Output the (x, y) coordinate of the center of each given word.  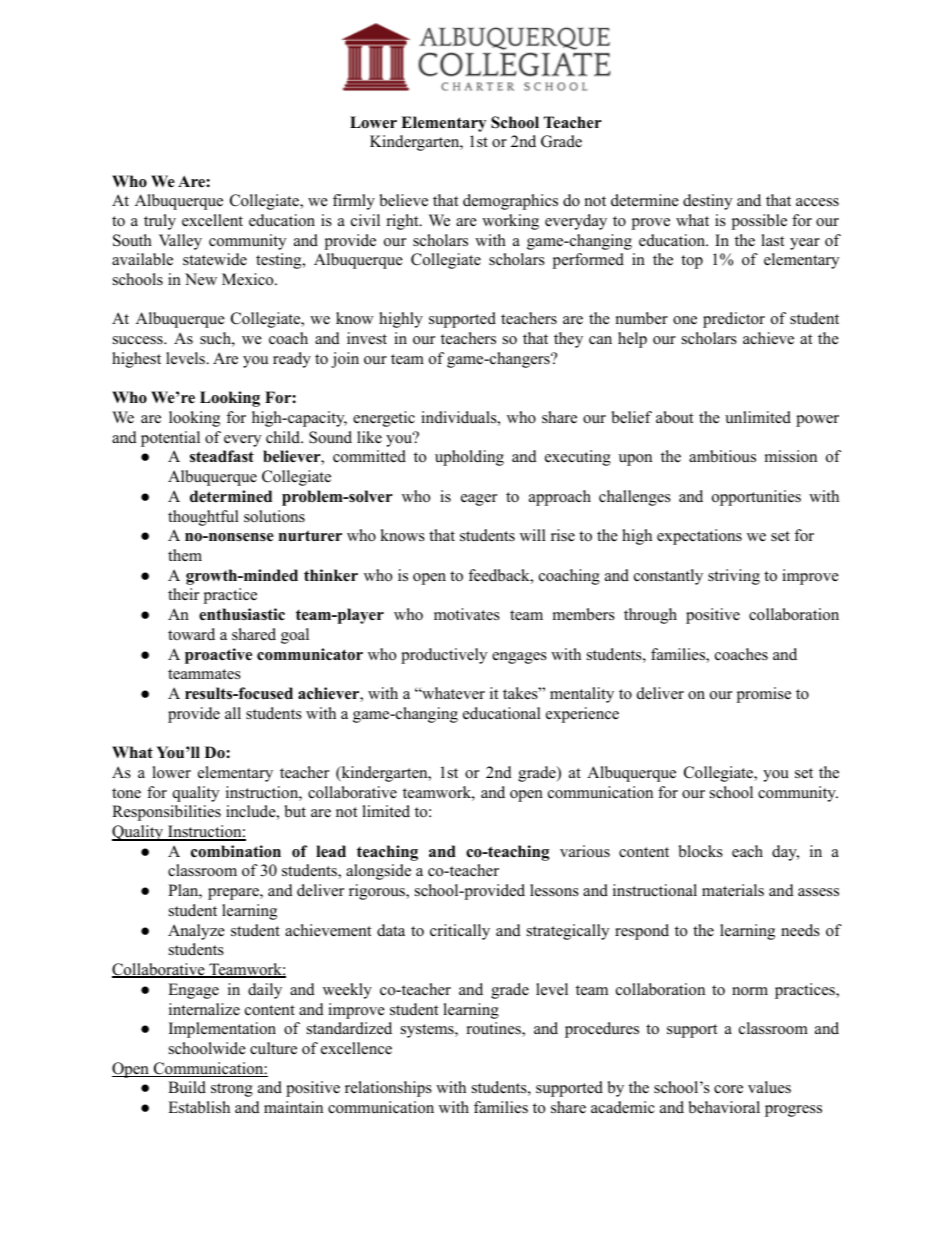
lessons (554, 890)
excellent (212, 220)
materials (733, 890)
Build (187, 1087)
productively (444, 656)
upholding (469, 458)
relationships (388, 1089)
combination (236, 851)
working (510, 222)
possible (759, 222)
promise (764, 695)
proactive (218, 656)
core (728, 1089)
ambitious (722, 456)
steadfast (222, 456)
